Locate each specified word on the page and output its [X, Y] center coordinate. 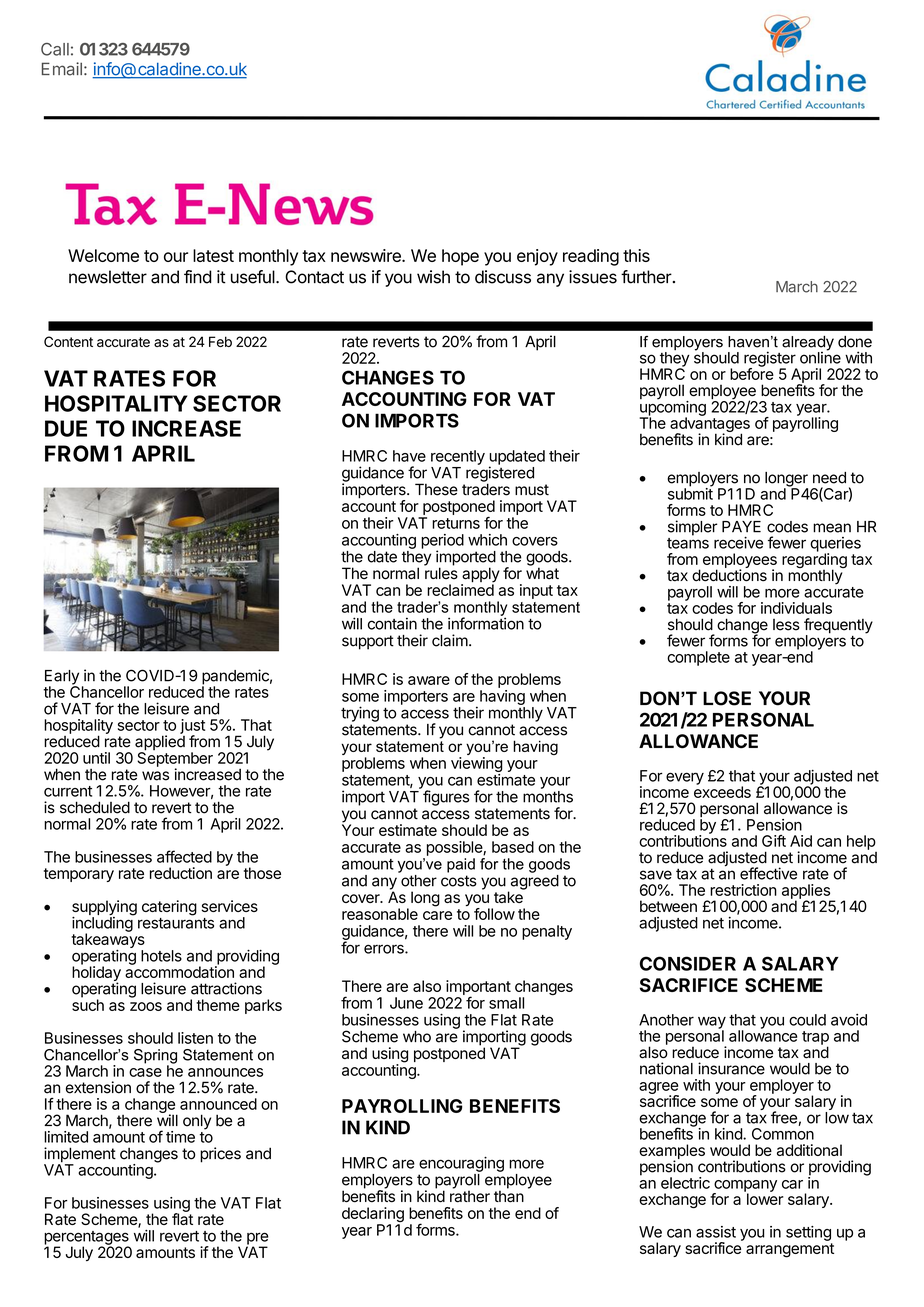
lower [763, 1198]
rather [470, 1195]
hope [460, 257]
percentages [86, 1239]
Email [62, 69]
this [636, 255]
